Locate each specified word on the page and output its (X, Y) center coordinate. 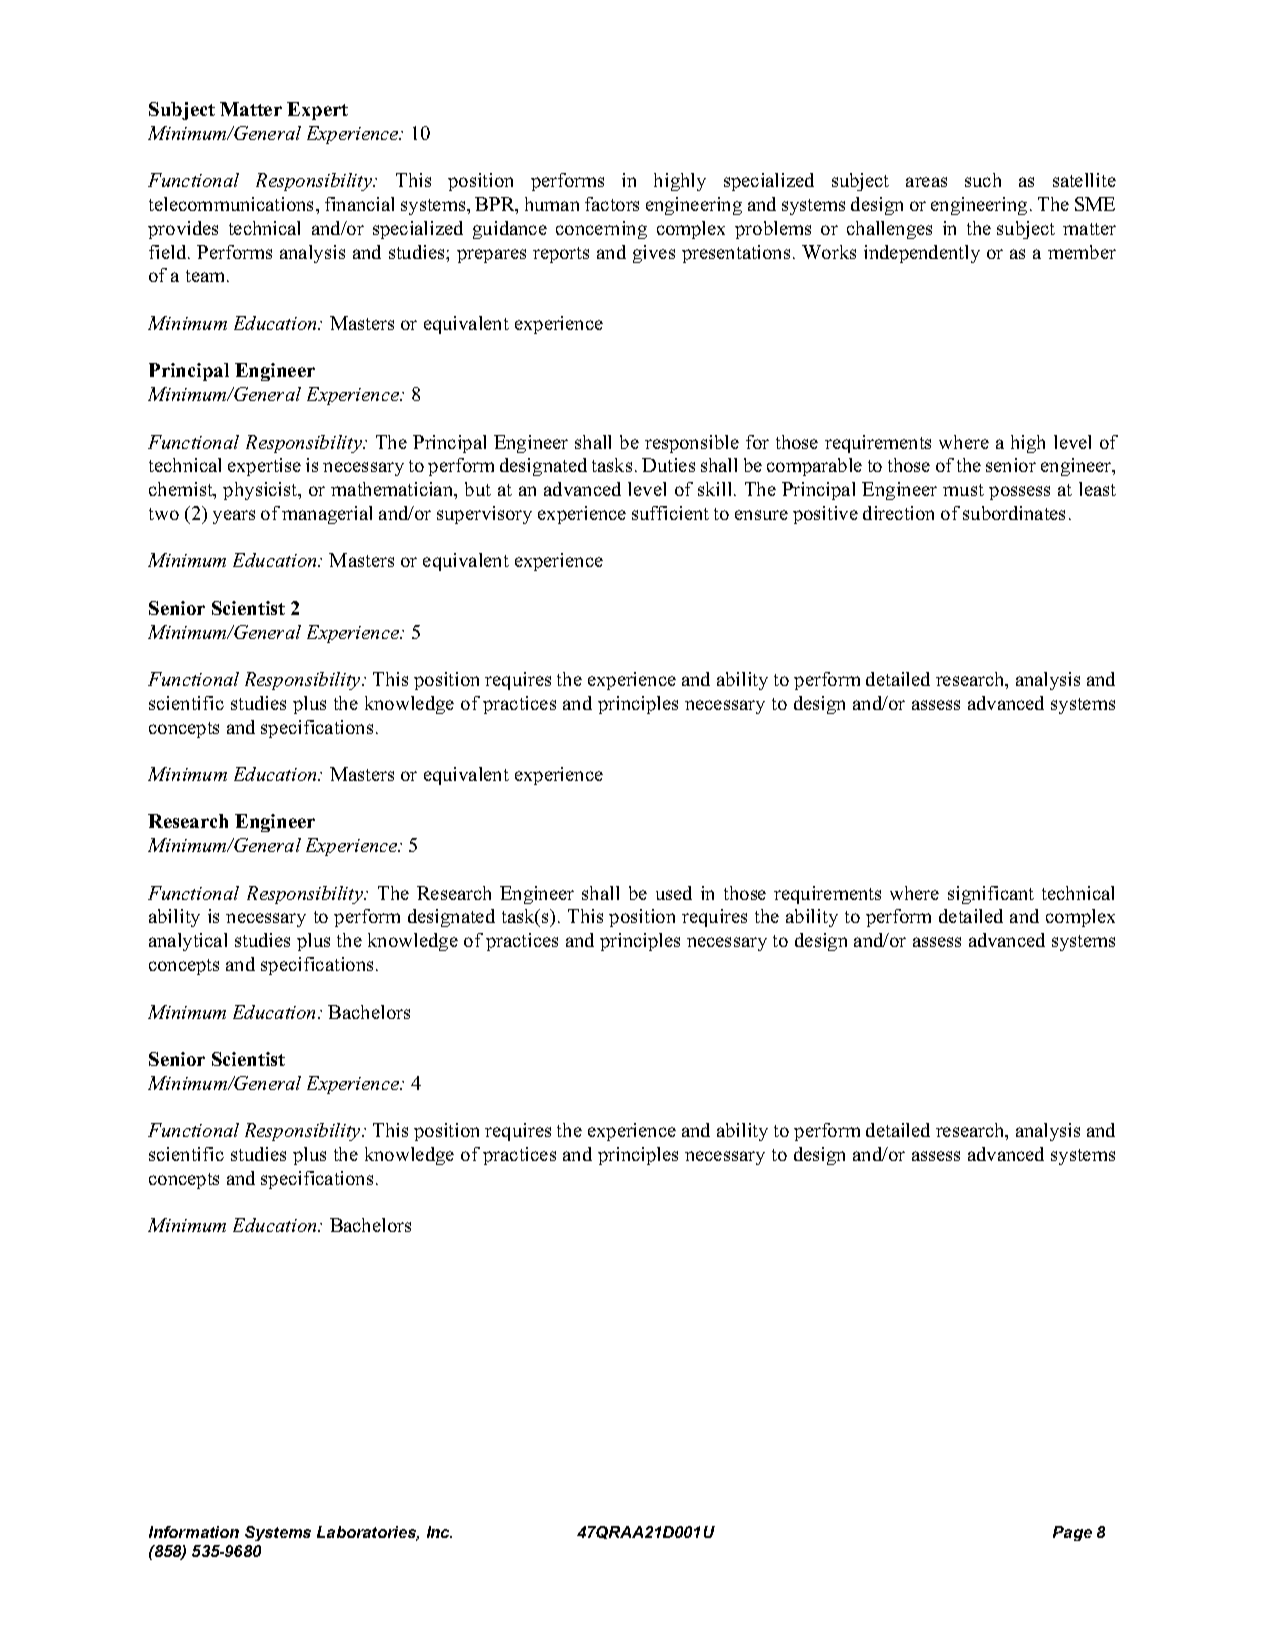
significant (991, 895)
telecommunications (233, 204)
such (983, 180)
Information (194, 1532)
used (674, 893)
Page (1072, 1533)
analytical (188, 942)
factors (612, 204)
